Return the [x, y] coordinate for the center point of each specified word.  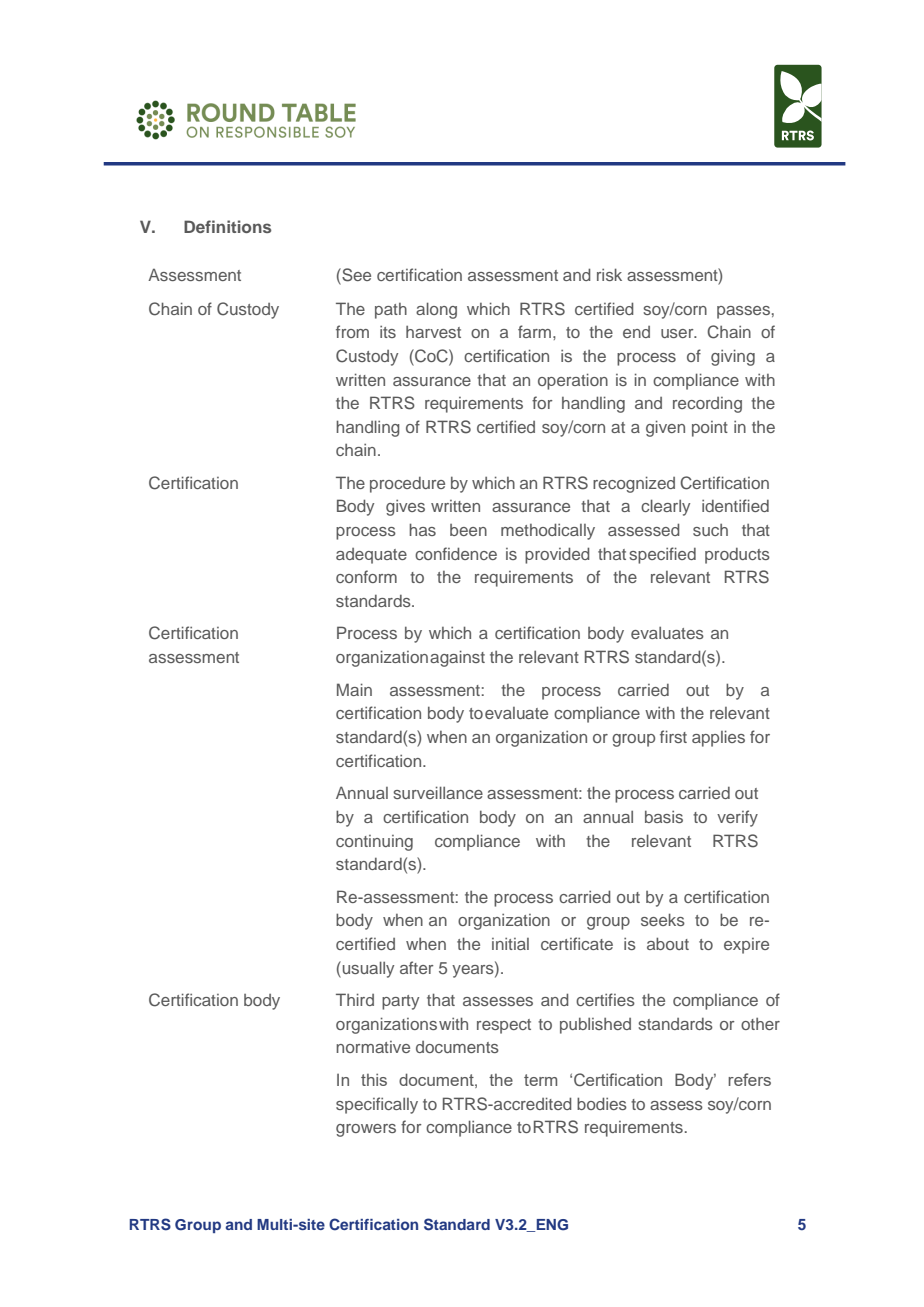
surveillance [438, 792]
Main [354, 689]
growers [366, 1130]
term [540, 1080]
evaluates [667, 633]
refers [749, 1079]
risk [609, 274]
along [436, 310]
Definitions [227, 226]
